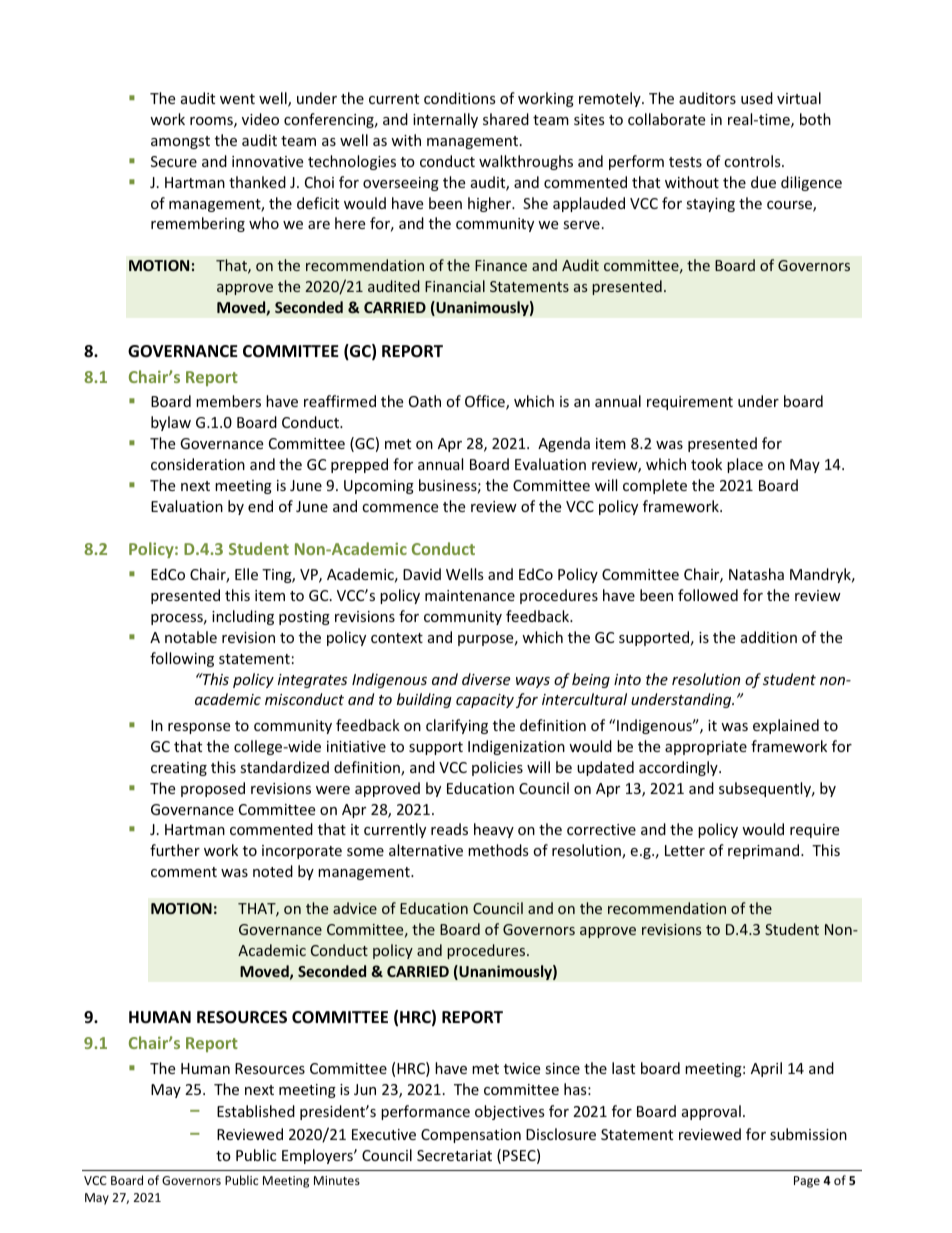 This image has width=952, height=1233. What do you see at coordinates (243, 617) in the image?
I see `including` at bounding box center [243, 617].
